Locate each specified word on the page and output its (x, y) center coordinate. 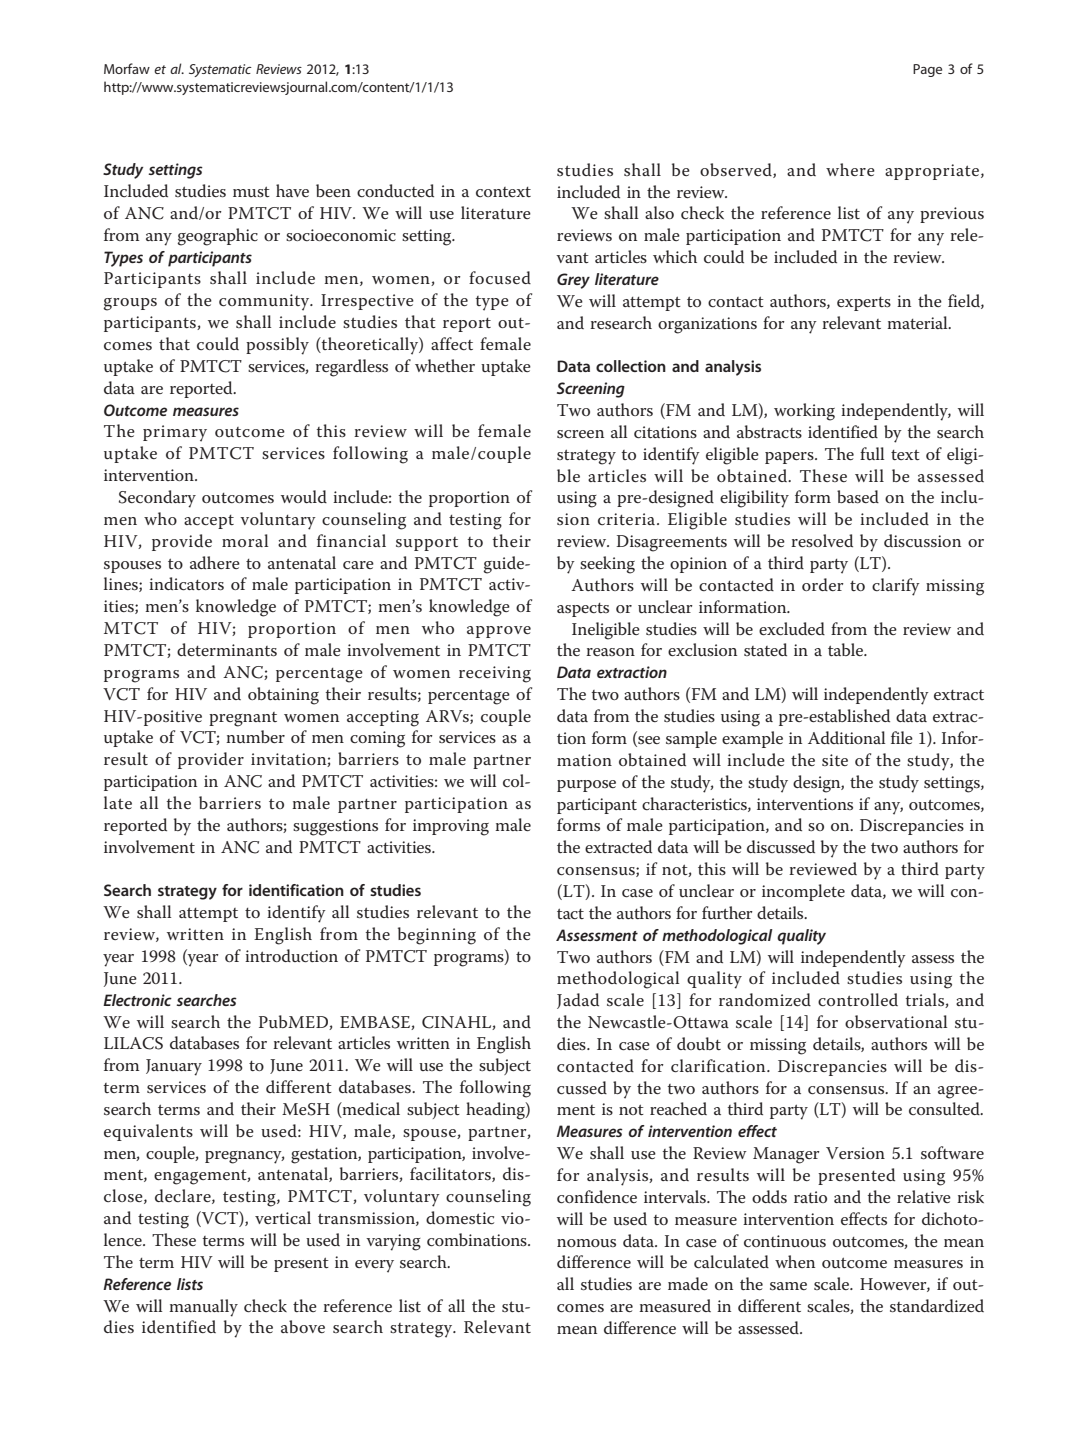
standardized (937, 1305)
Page (927, 70)
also (659, 212)
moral (245, 540)
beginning (437, 936)
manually (203, 1308)
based (858, 496)
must (251, 191)
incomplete (803, 892)
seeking (607, 565)
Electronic (137, 1000)
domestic (460, 1218)
